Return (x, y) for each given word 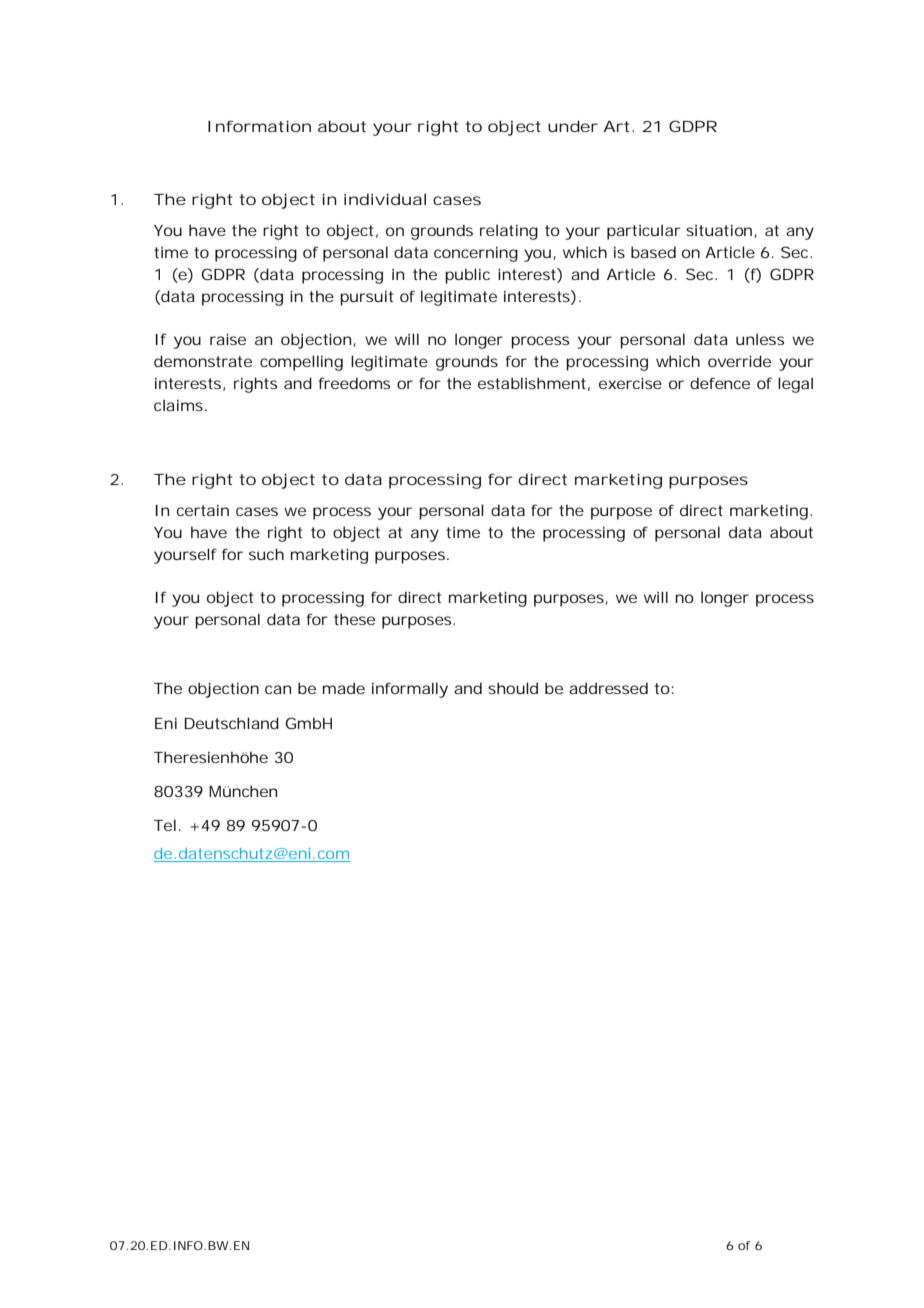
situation (719, 230)
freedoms (354, 383)
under (573, 126)
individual (385, 199)
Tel (165, 825)
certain (203, 510)
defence (720, 383)
